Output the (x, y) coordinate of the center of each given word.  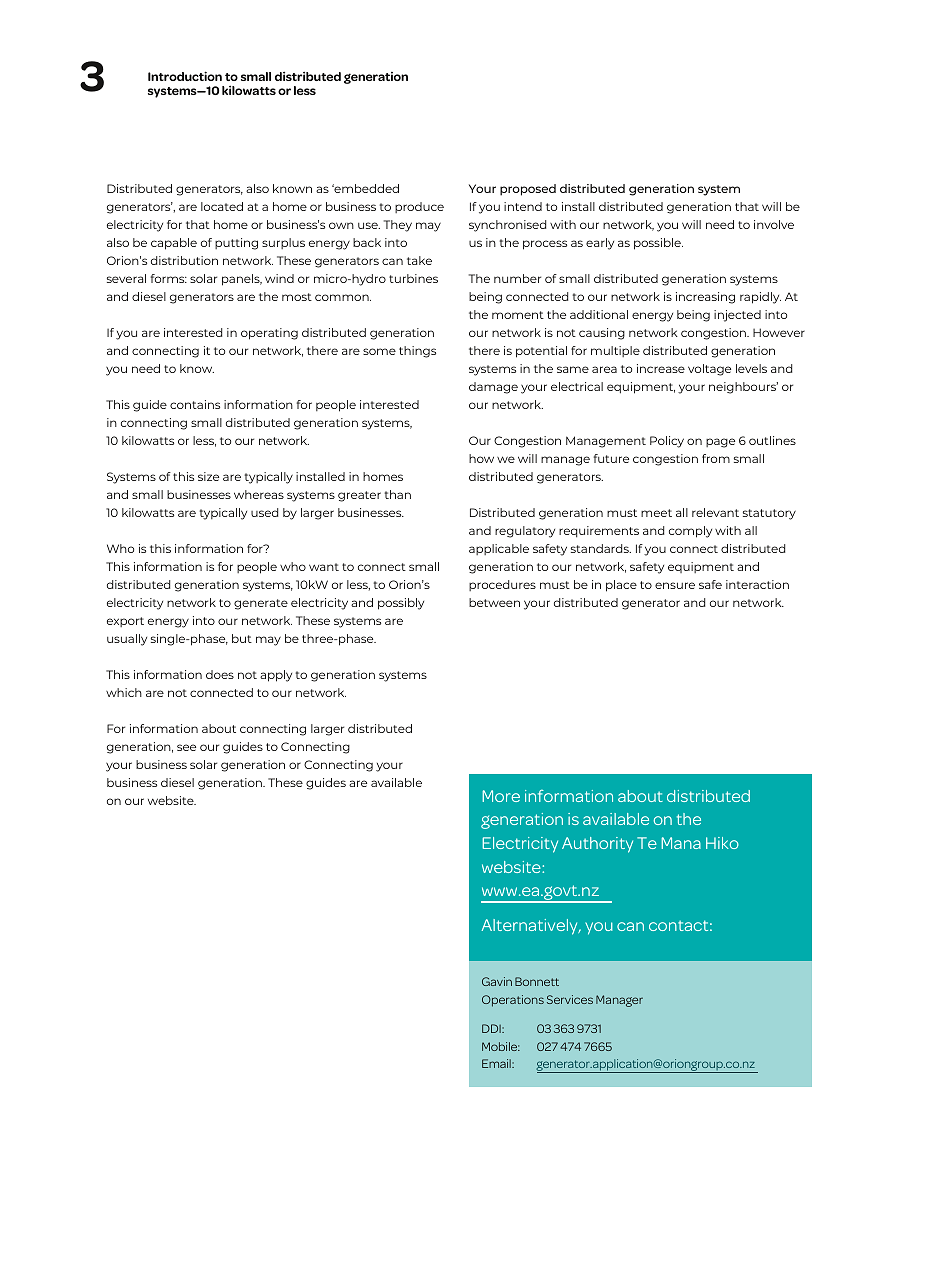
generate (261, 604)
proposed (528, 190)
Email (497, 1063)
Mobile (501, 1046)
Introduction (185, 76)
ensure (675, 585)
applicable (499, 549)
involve (774, 224)
